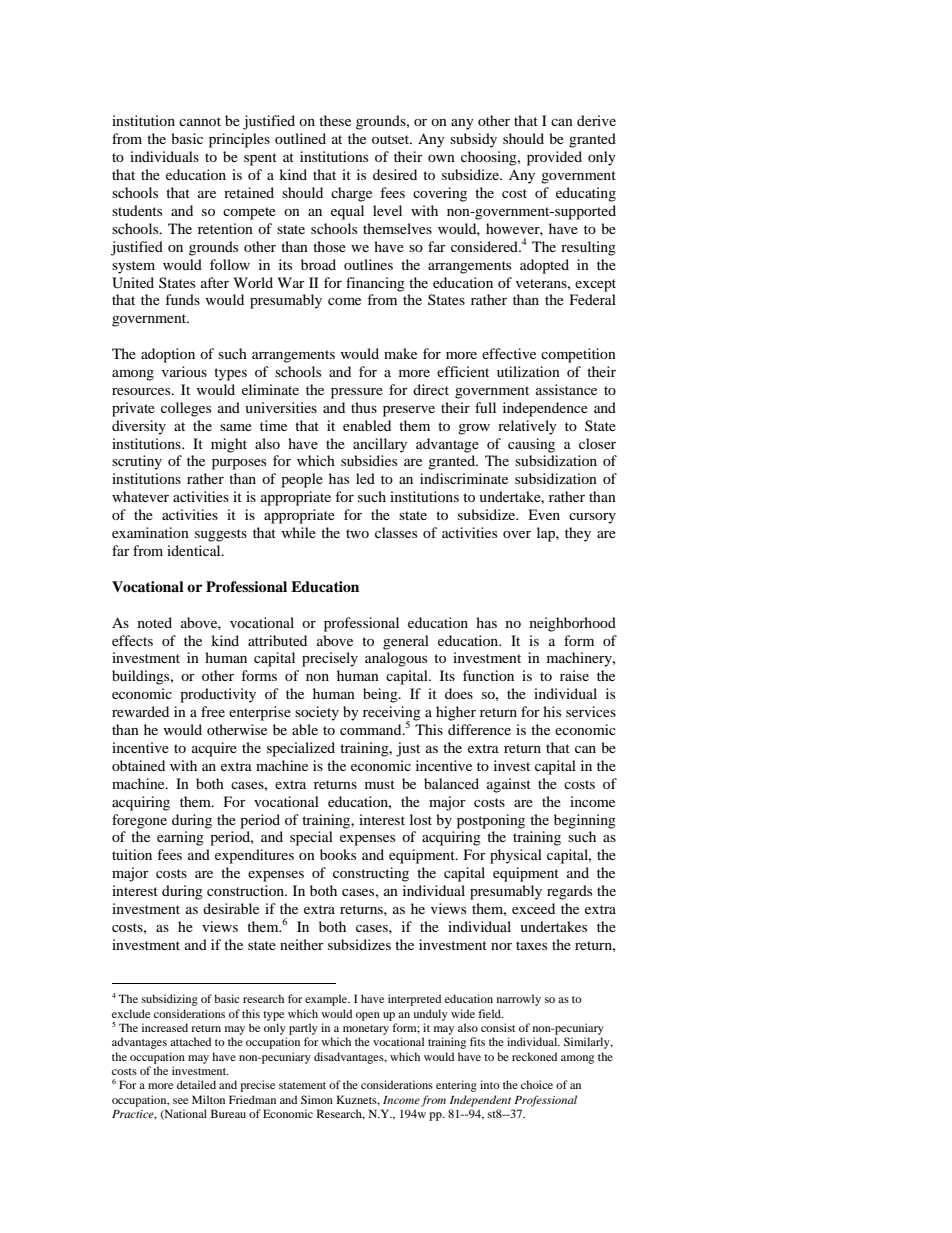 This image has width=952, height=1233. Describe the element at coordinates (573, 624) in the image. I see `neighborhood` at that location.
